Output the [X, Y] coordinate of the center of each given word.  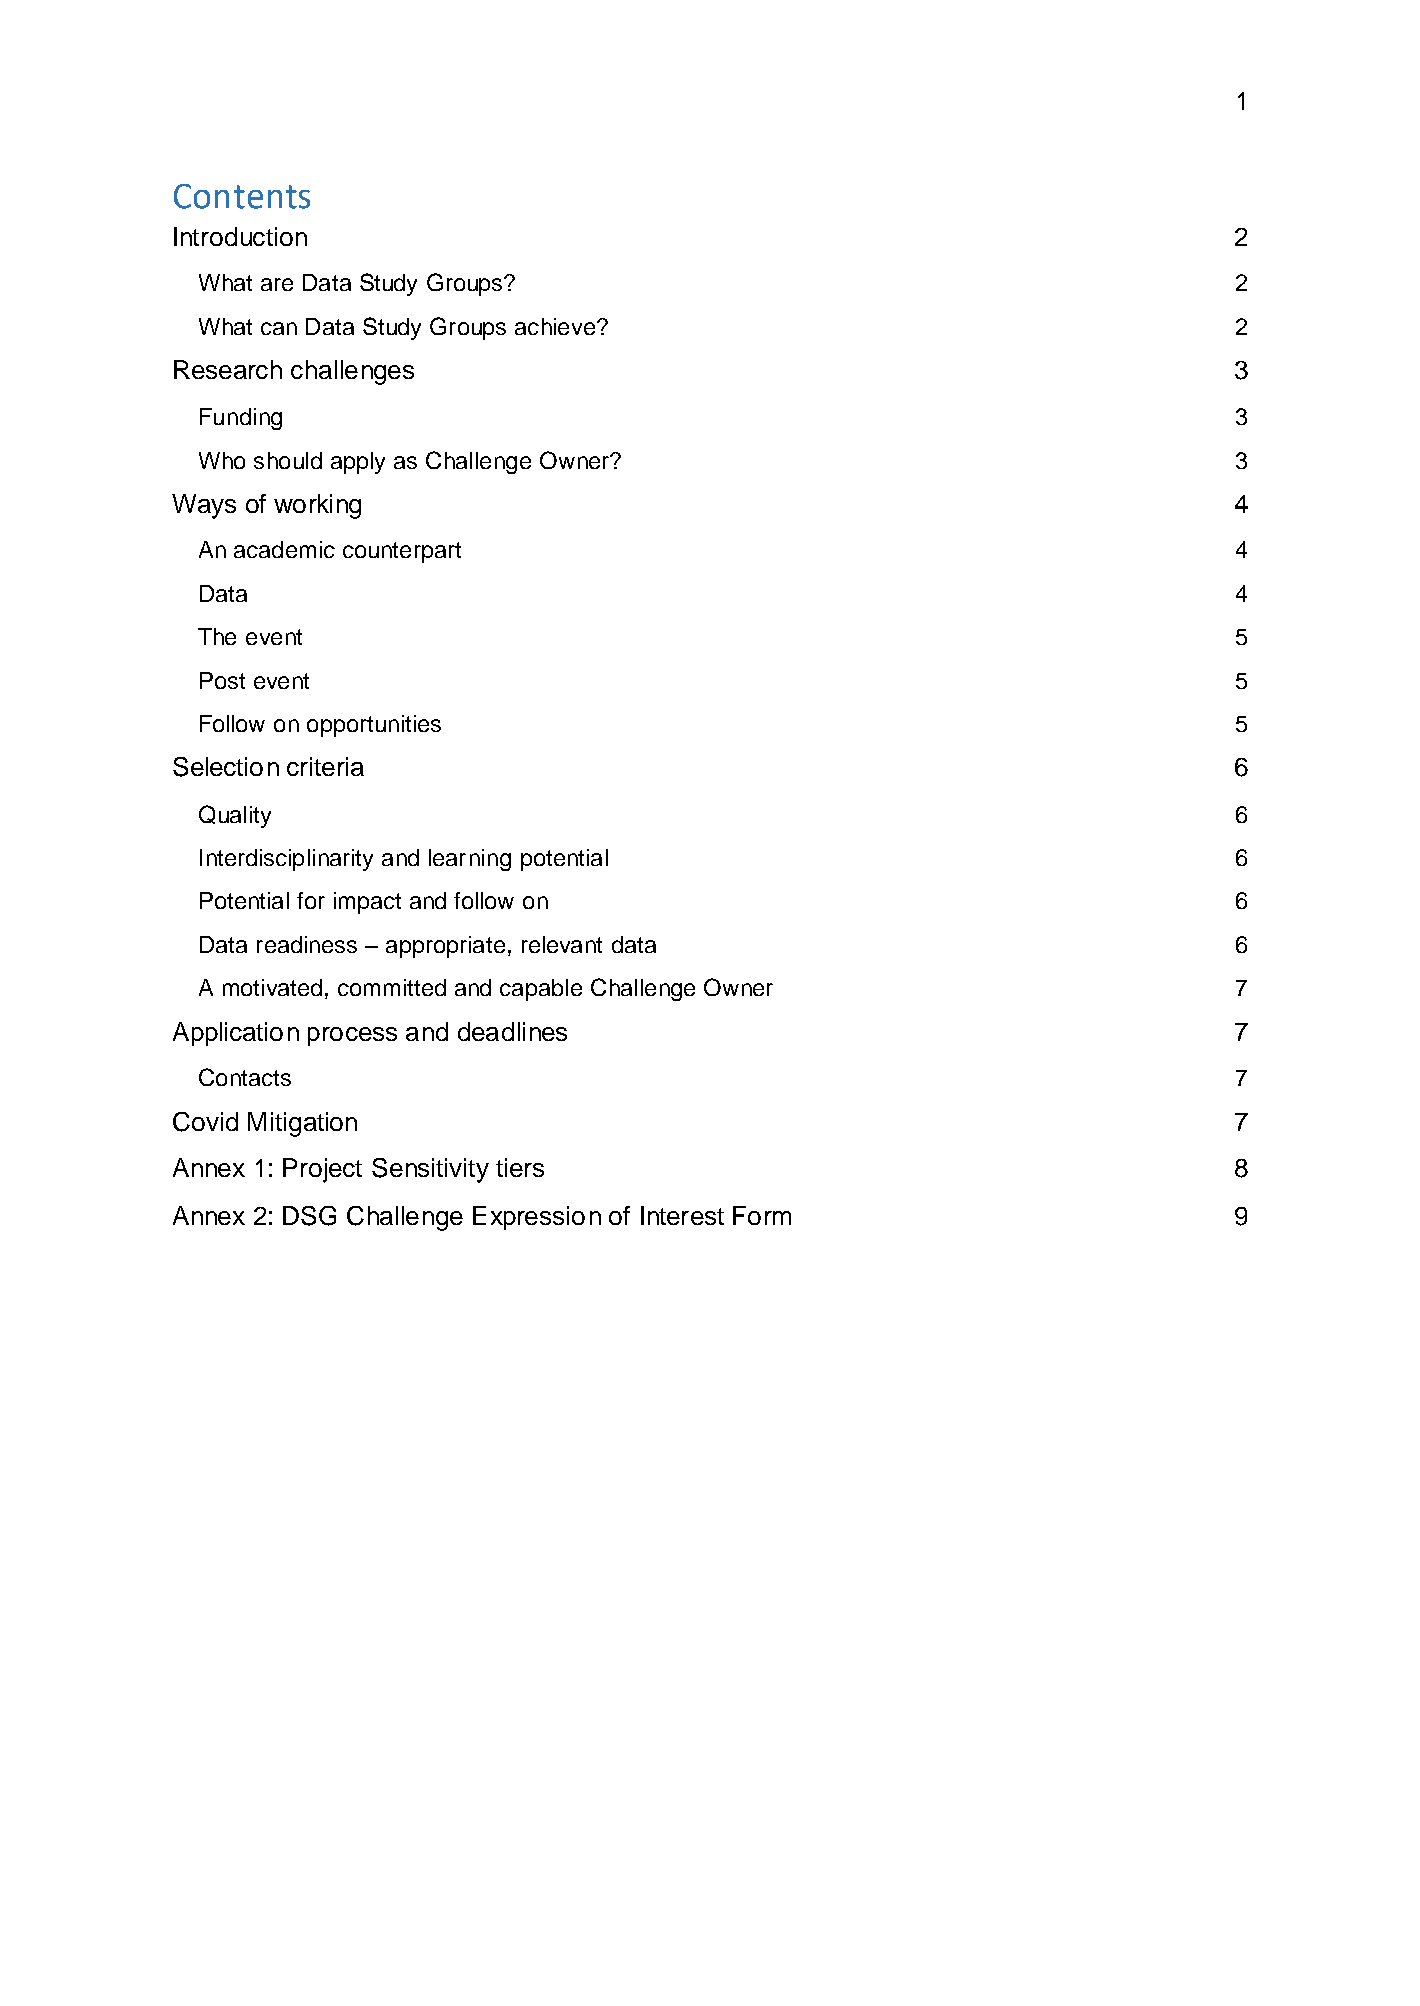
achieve [556, 326]
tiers [520, 1167]
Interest [682, 1215]
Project [322, 1170]
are [277, 284]
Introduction [240, 236]
